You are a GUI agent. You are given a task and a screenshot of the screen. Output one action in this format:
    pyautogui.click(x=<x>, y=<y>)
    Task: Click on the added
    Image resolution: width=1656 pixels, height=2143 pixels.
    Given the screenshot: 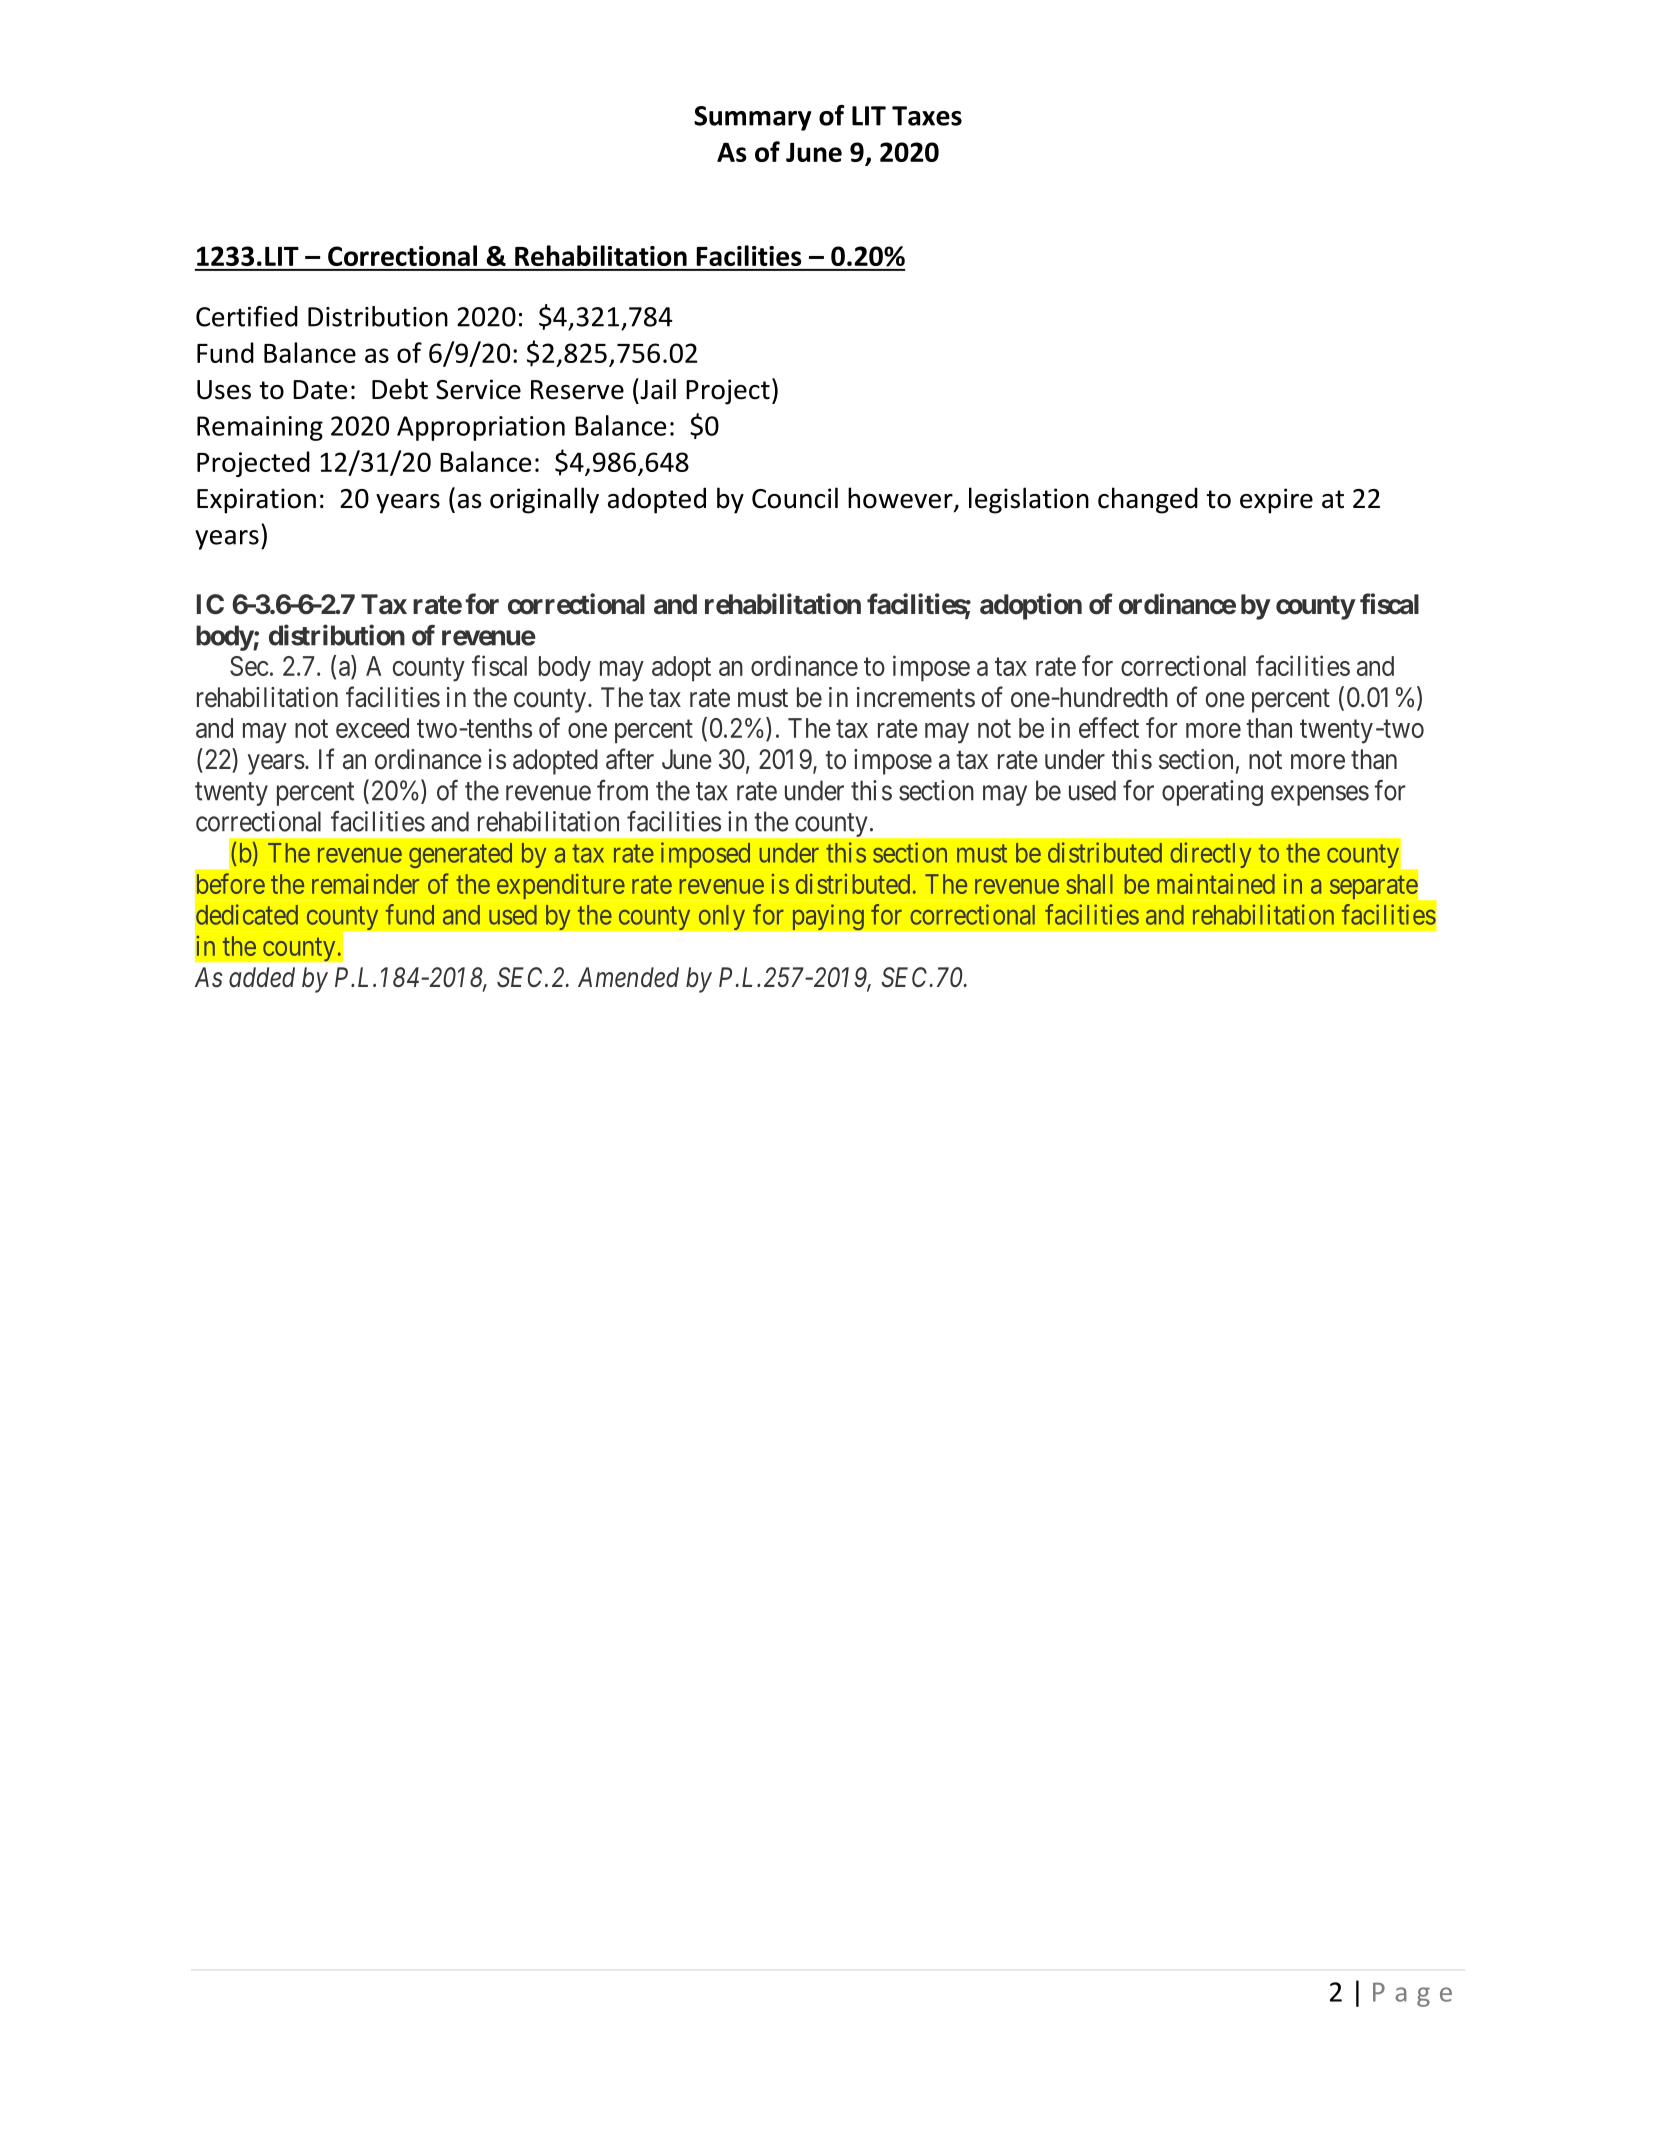 What is the action you would take?
    pyautogui.click(x=262, y=977)
